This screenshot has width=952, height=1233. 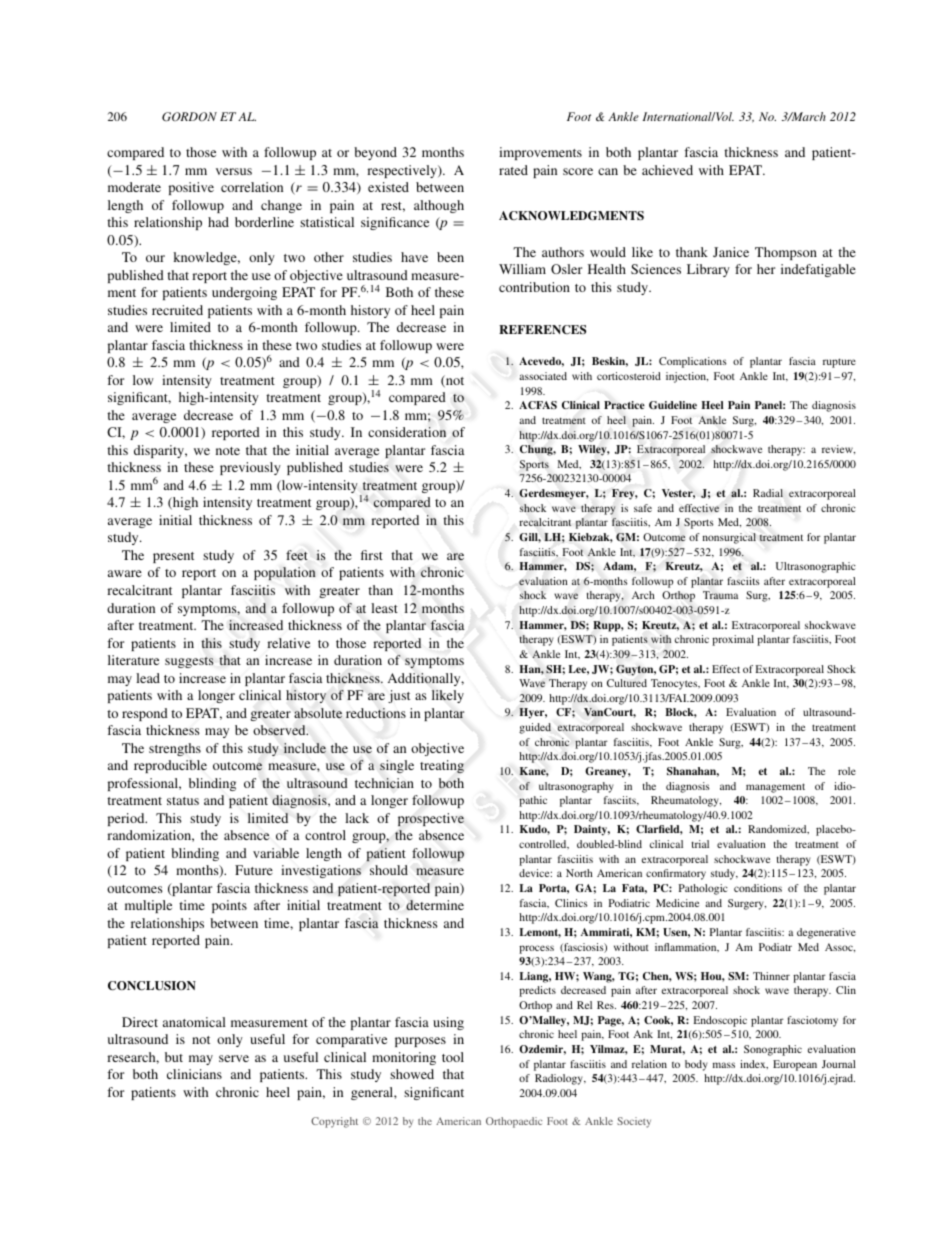 I want to click on versus, so click(x=234, y=171).
